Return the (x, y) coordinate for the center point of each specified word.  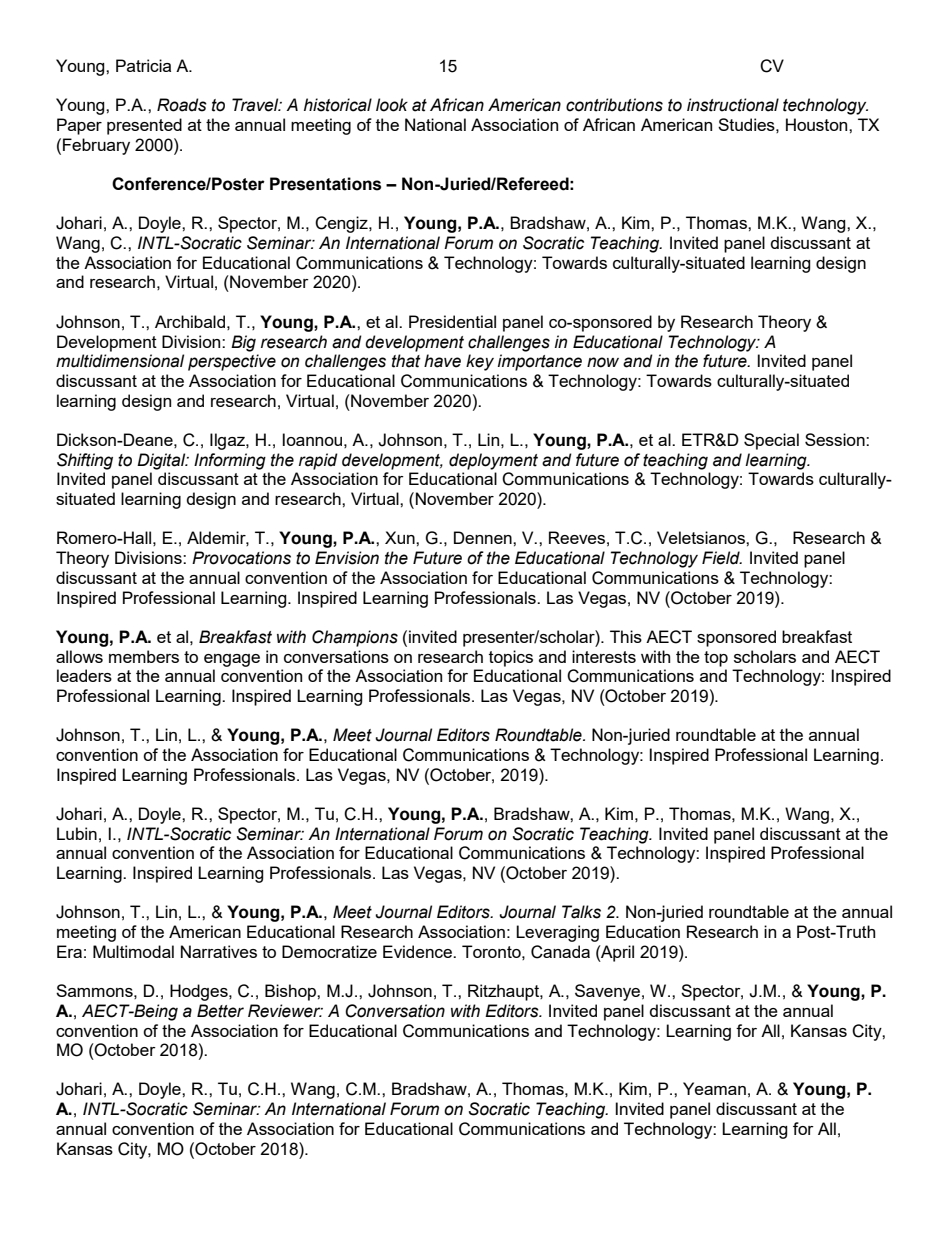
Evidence (418, 951)
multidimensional (120, 361)
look (392, 105)
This (626, 636)
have (442, 361)
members (144, 656)
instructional (733, 105)
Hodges (200, 992)
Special (771, 441)
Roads (182, 105)
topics (511, 658)
